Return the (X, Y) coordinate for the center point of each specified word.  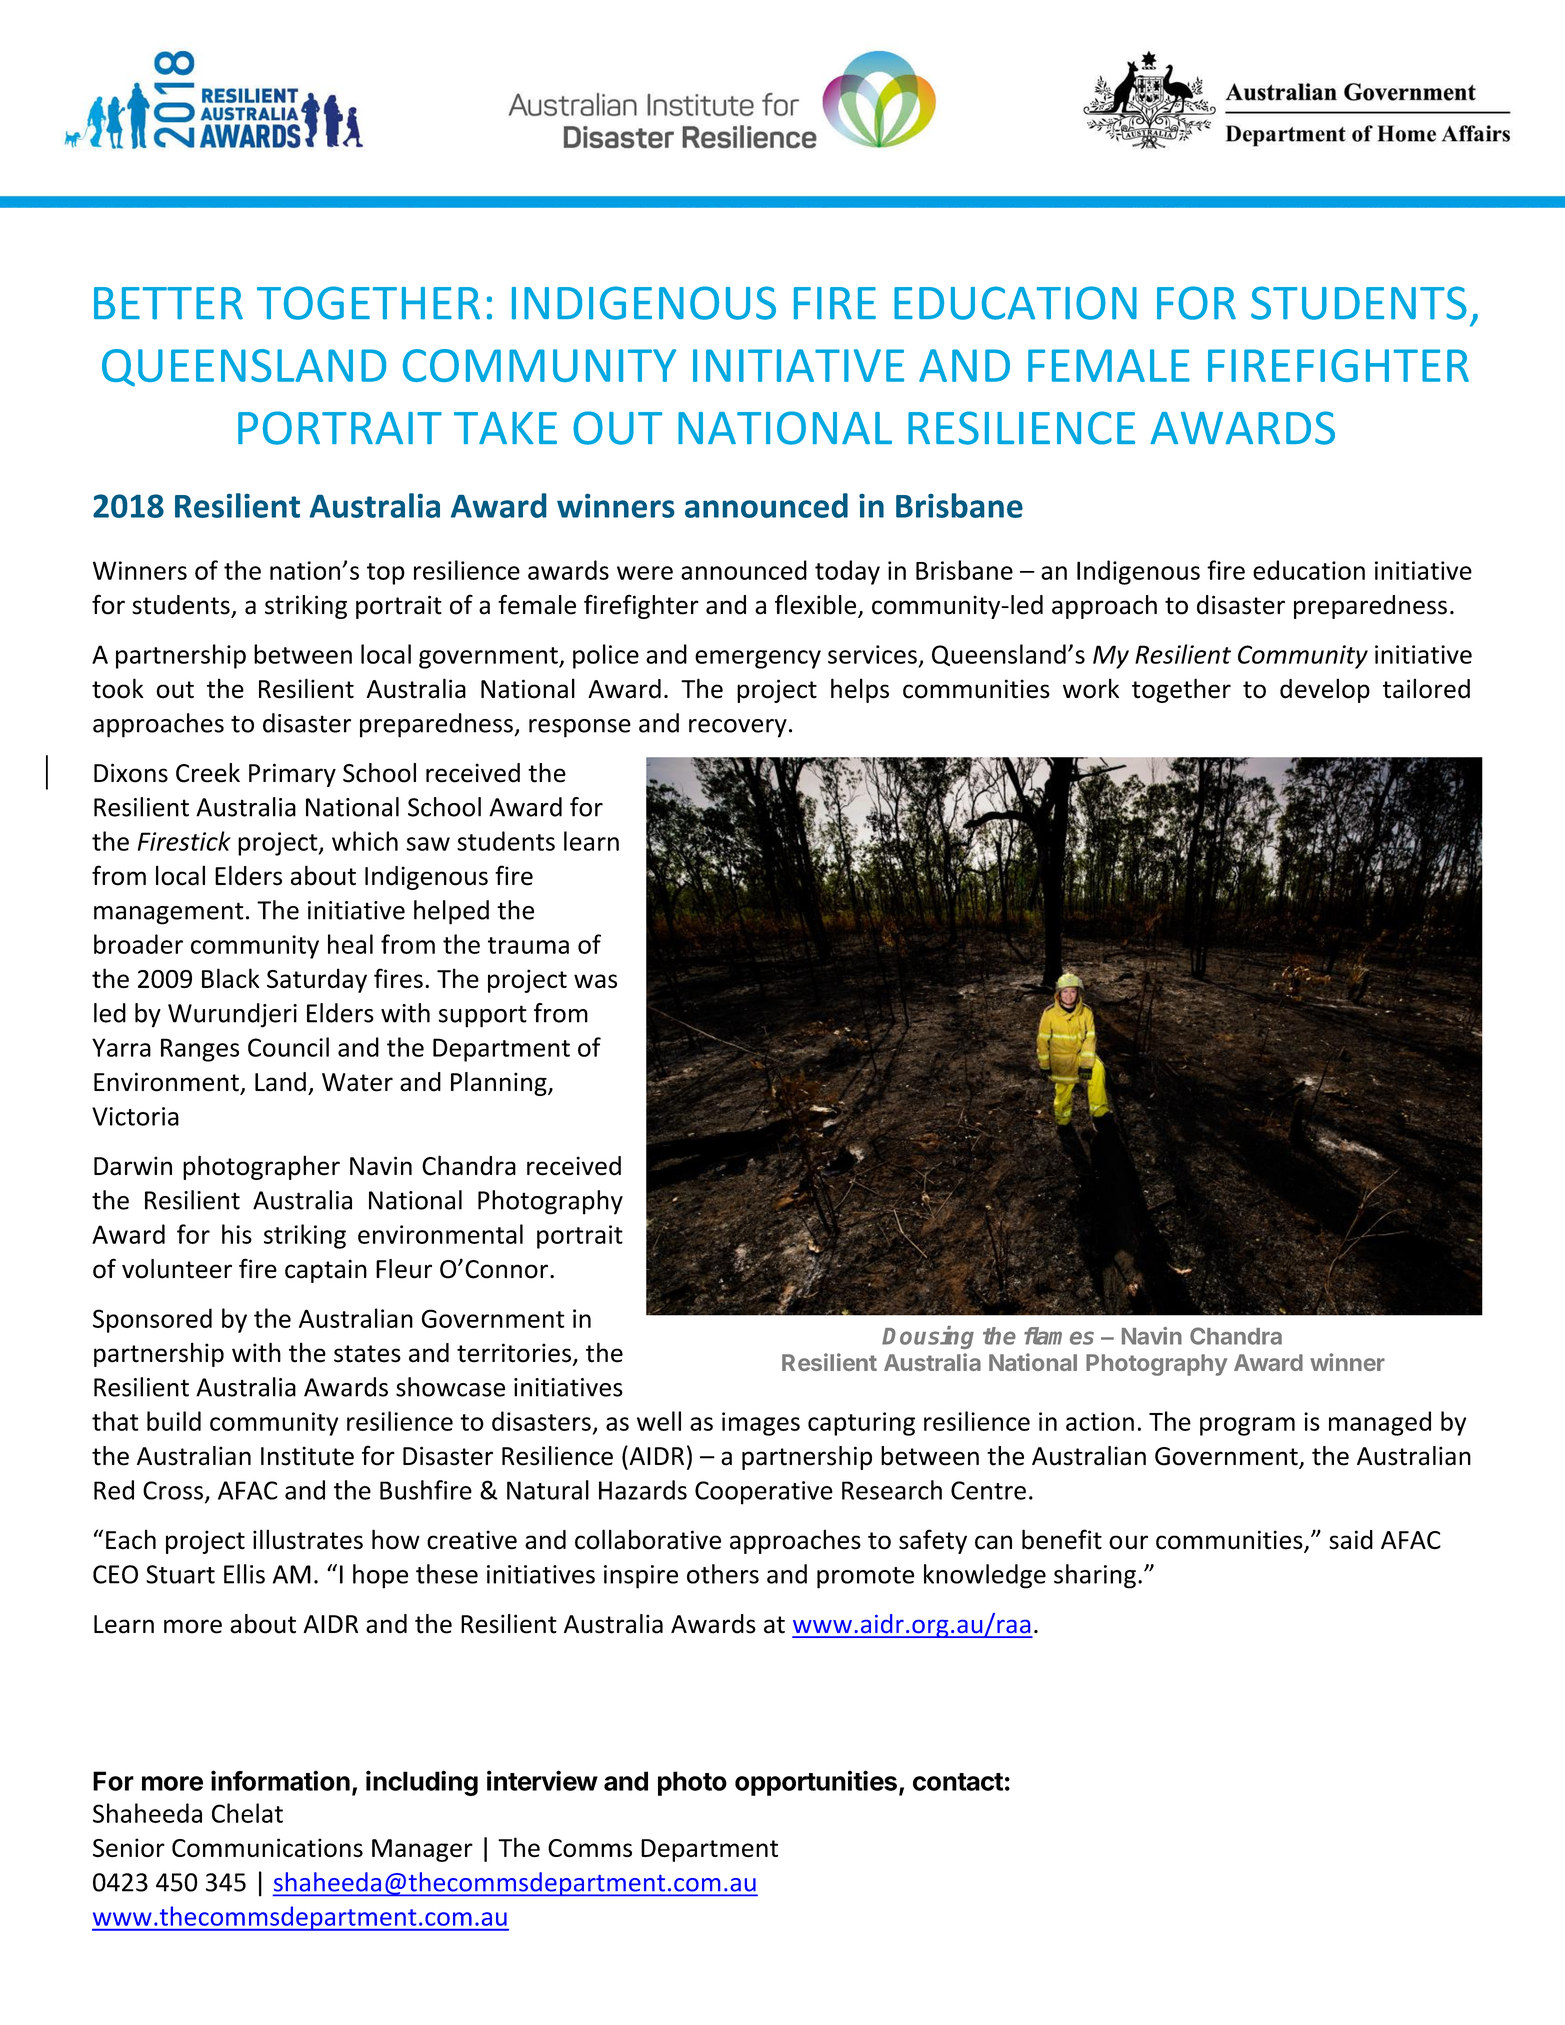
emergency (758, 659)
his (237, 1234)
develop (1325, 690)
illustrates (308, 1539)
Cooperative (764, 1493)
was (595, 981)
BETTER (168, 303)
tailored (1426, 689)
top (386, 574)
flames (1059, 1336)
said (1351, 1540)
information (280, 1780)
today (847, 572)
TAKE (505, 428)
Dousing (928, 1337)
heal (350, 944)
